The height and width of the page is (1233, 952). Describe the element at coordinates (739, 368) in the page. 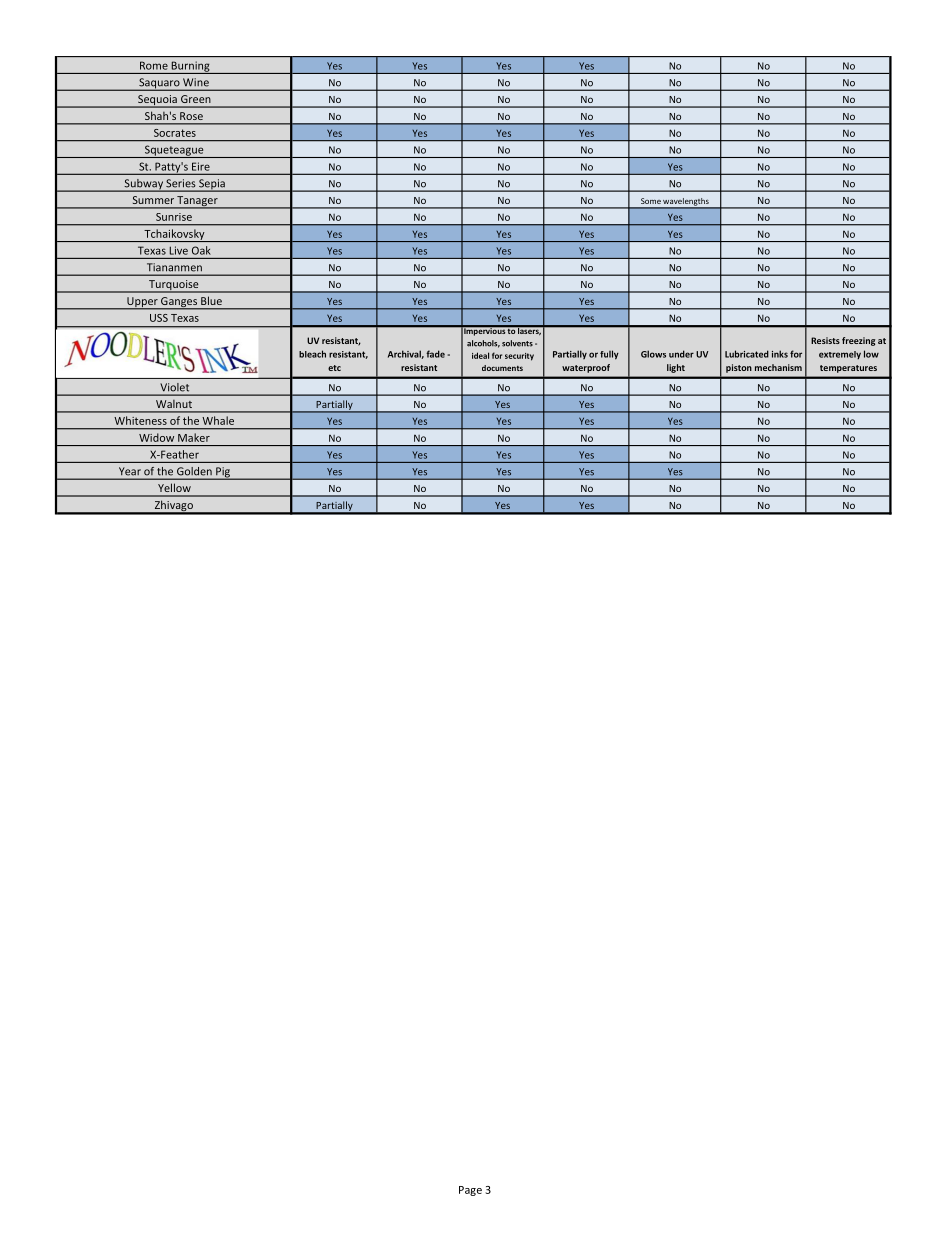

I see `piston` at that location.
